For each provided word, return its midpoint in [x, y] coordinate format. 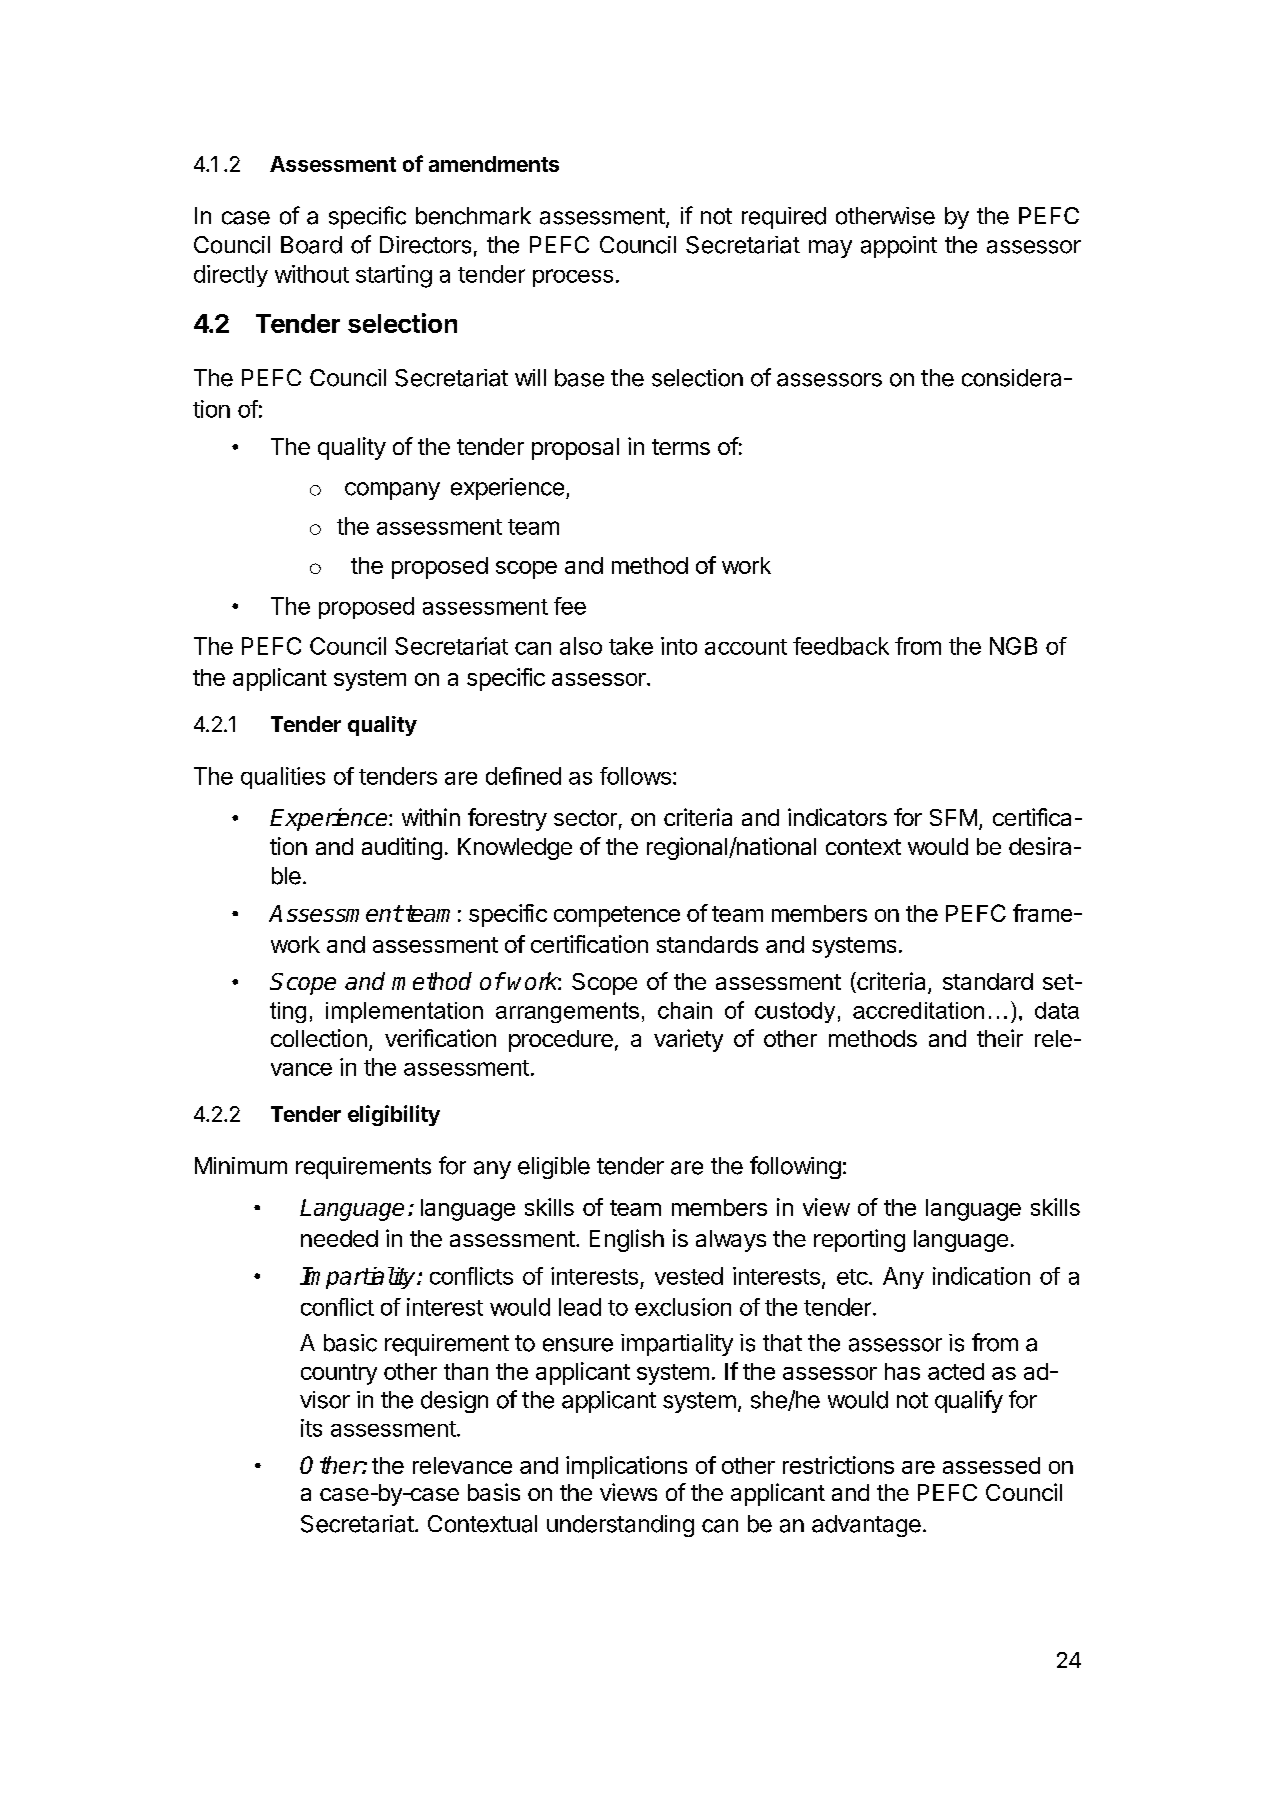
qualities [283, 778]
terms [681, 447]
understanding [620, 1526]
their [1000, 1038]
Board [311, 245]
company [392, 491]
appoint [899, 247]
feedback [841, 646]
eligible [554, 1168]
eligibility [394, 1115]
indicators [837, 817]
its [311, 1428]
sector [585, 818]
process [573, 278]
